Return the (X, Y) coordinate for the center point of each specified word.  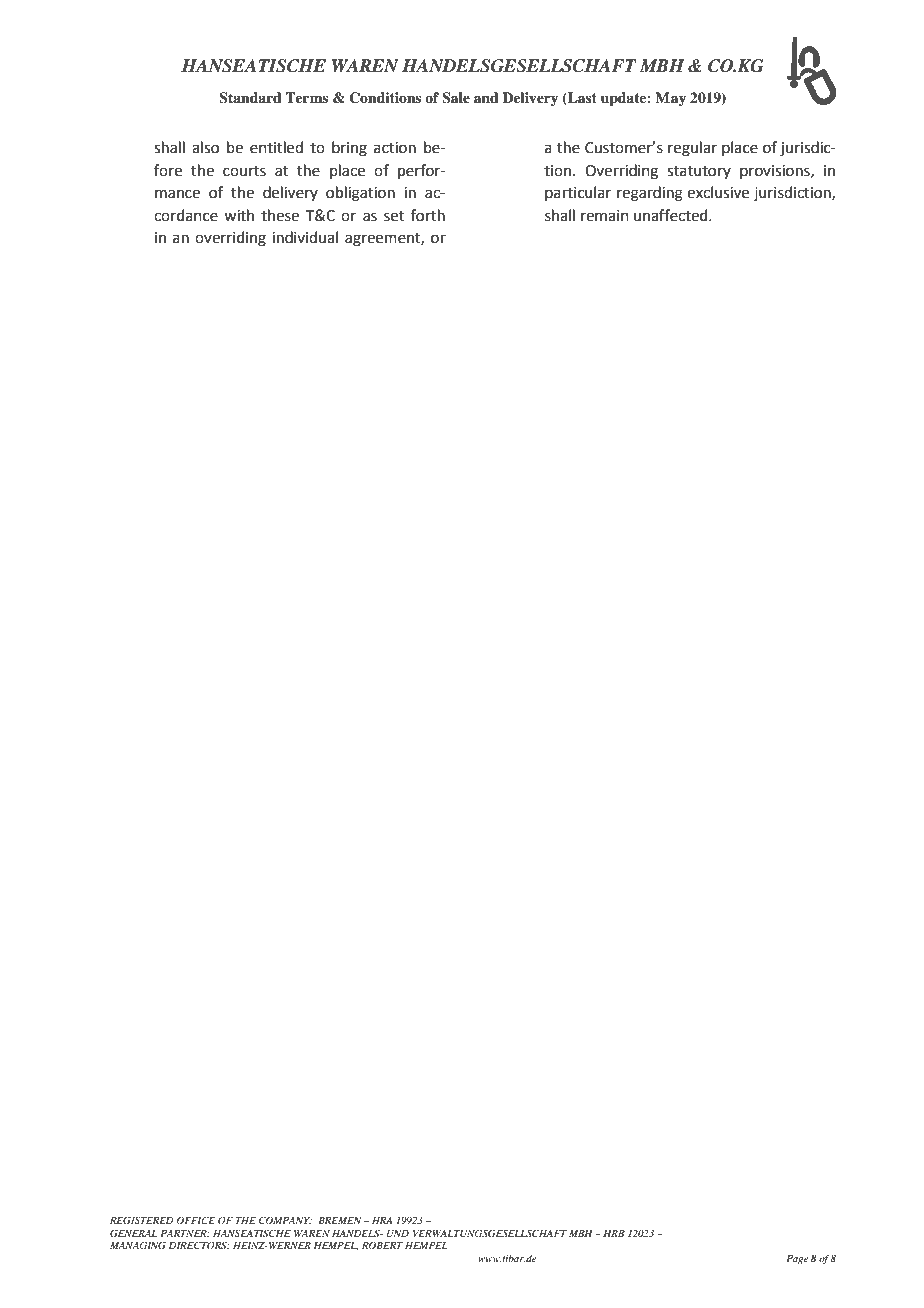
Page (797, 1260)
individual (305, 237)
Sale (456, 98)
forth (428, 215)
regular (692, 149)
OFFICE (196, 1220)
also (205, 147)
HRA (382, 1220)
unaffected (672, 215)
